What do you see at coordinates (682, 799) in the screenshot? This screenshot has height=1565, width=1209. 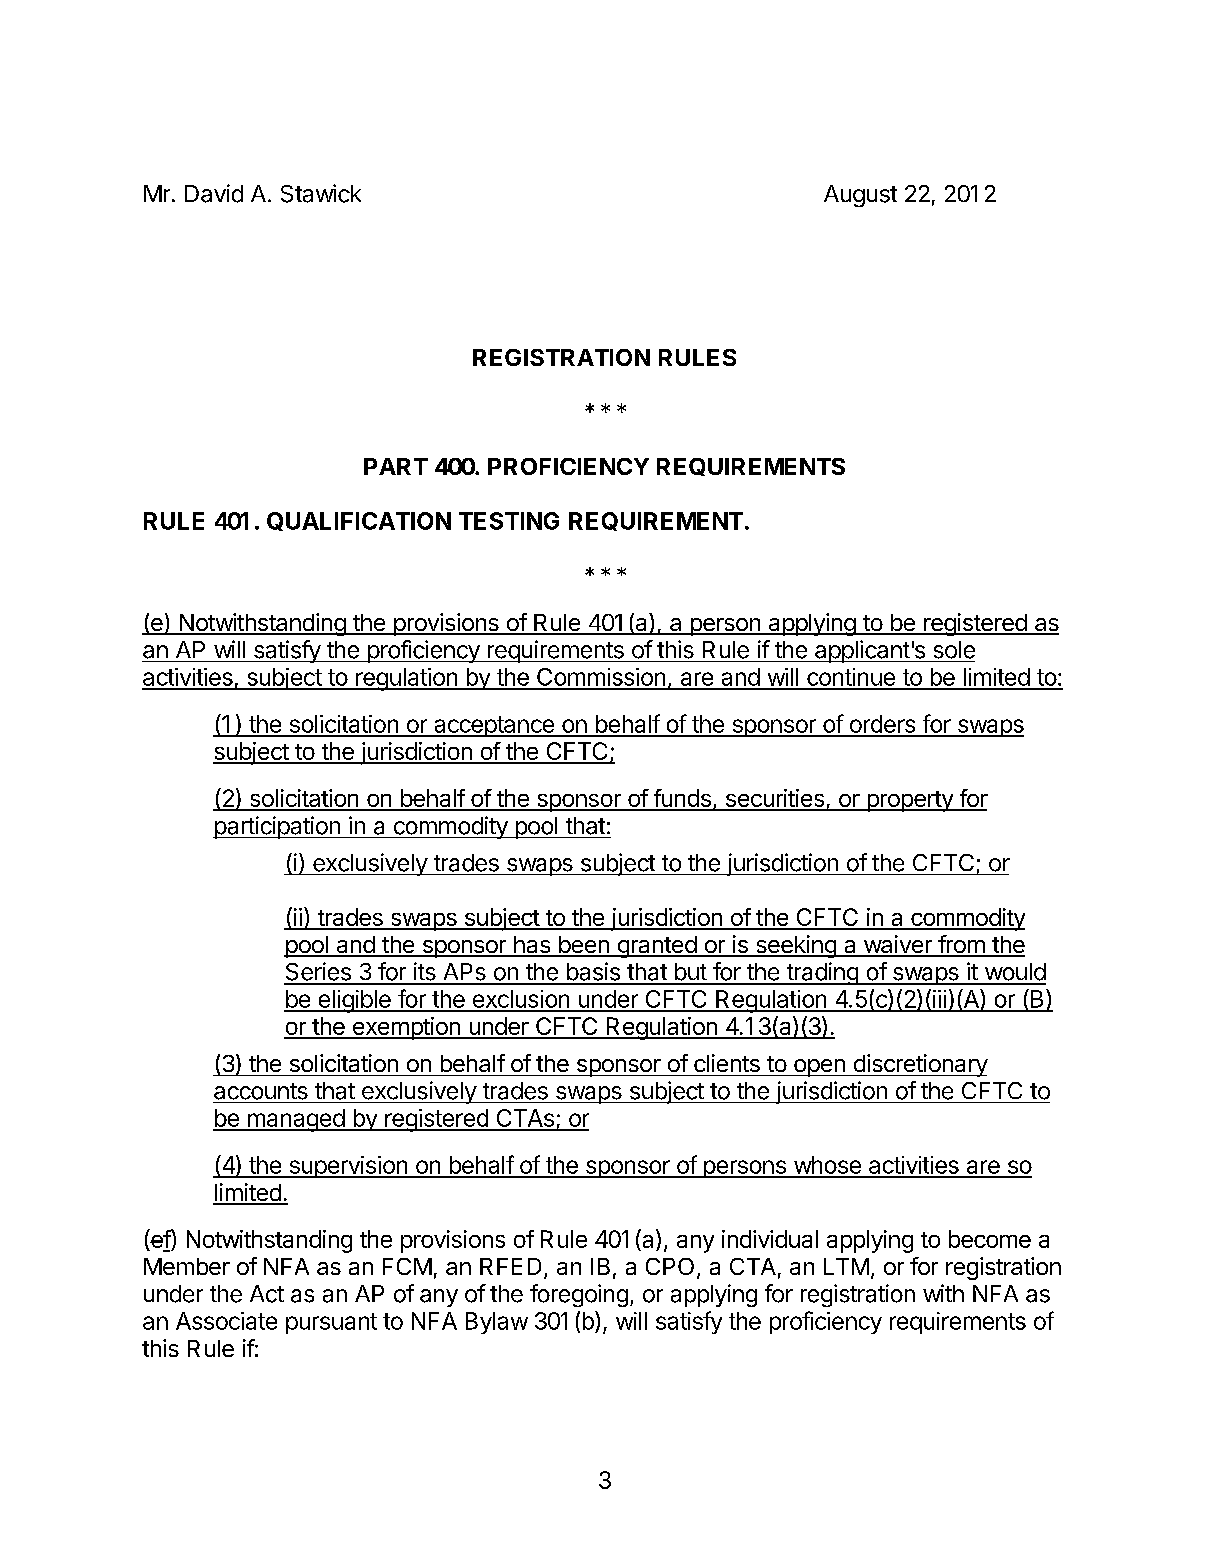 I see `funds` at bounding box center [682, 799].
